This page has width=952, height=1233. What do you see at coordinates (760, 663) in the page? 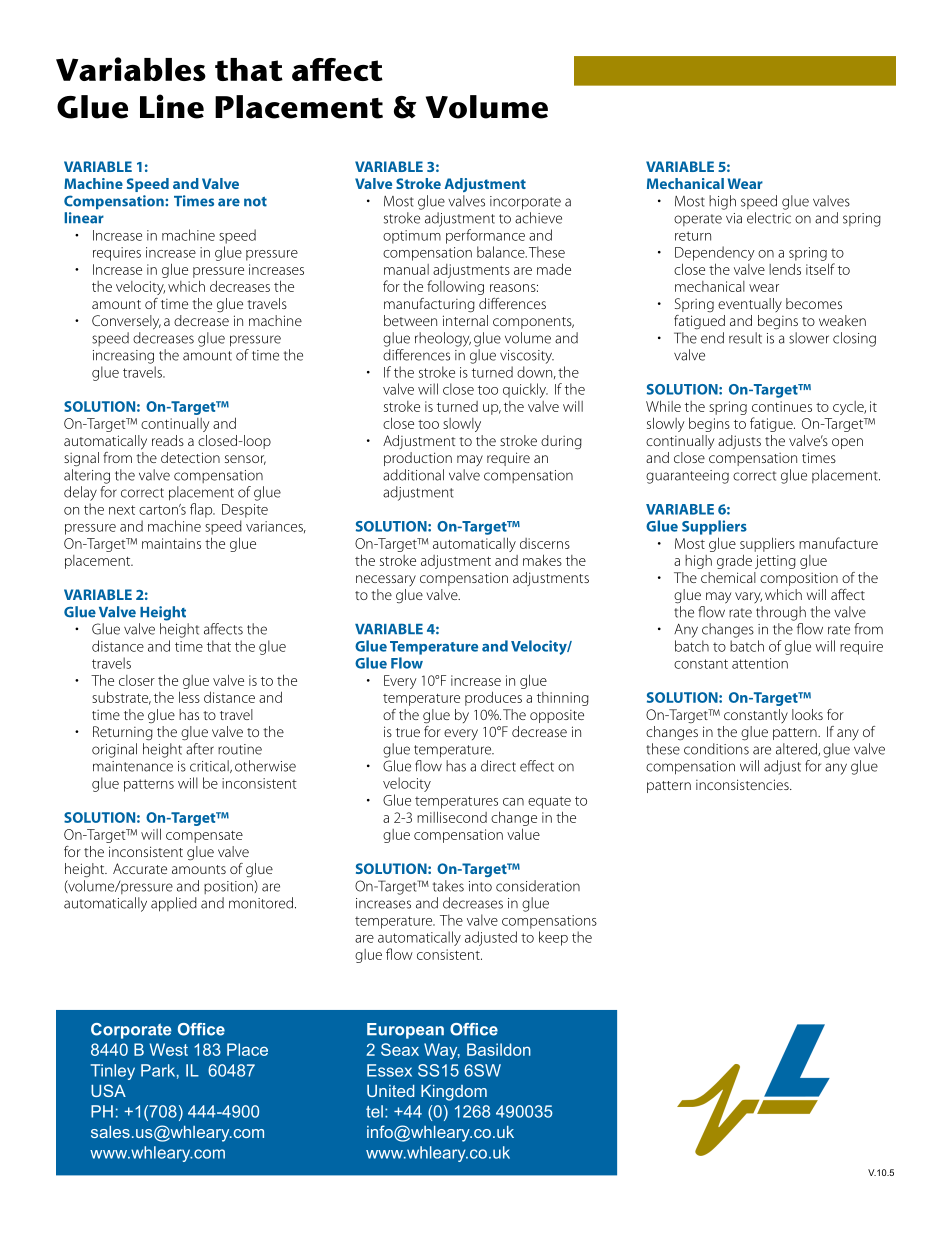
I see `attention` at bounding box center [760, 663].
